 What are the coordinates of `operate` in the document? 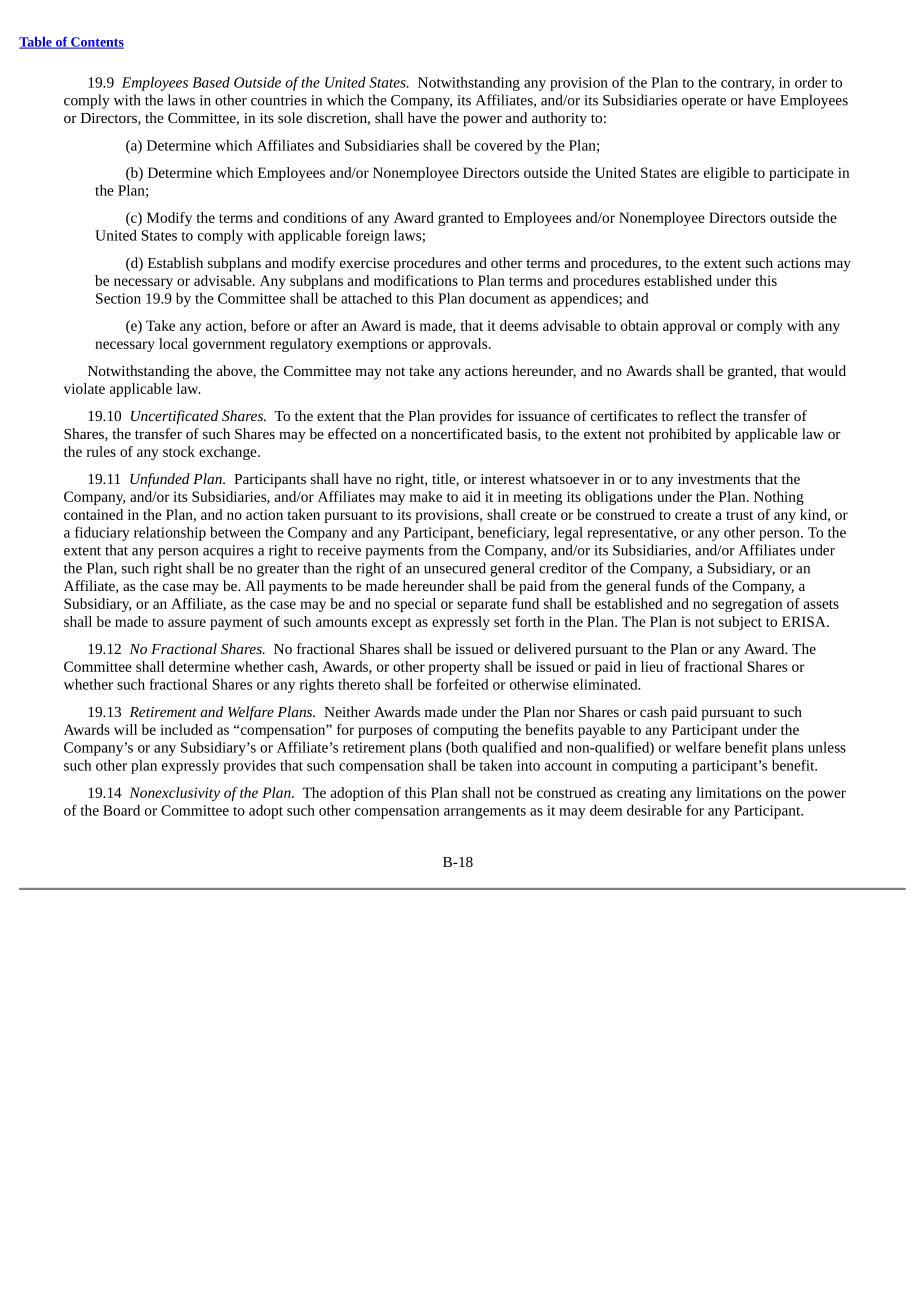 It's located at (704, 102).
